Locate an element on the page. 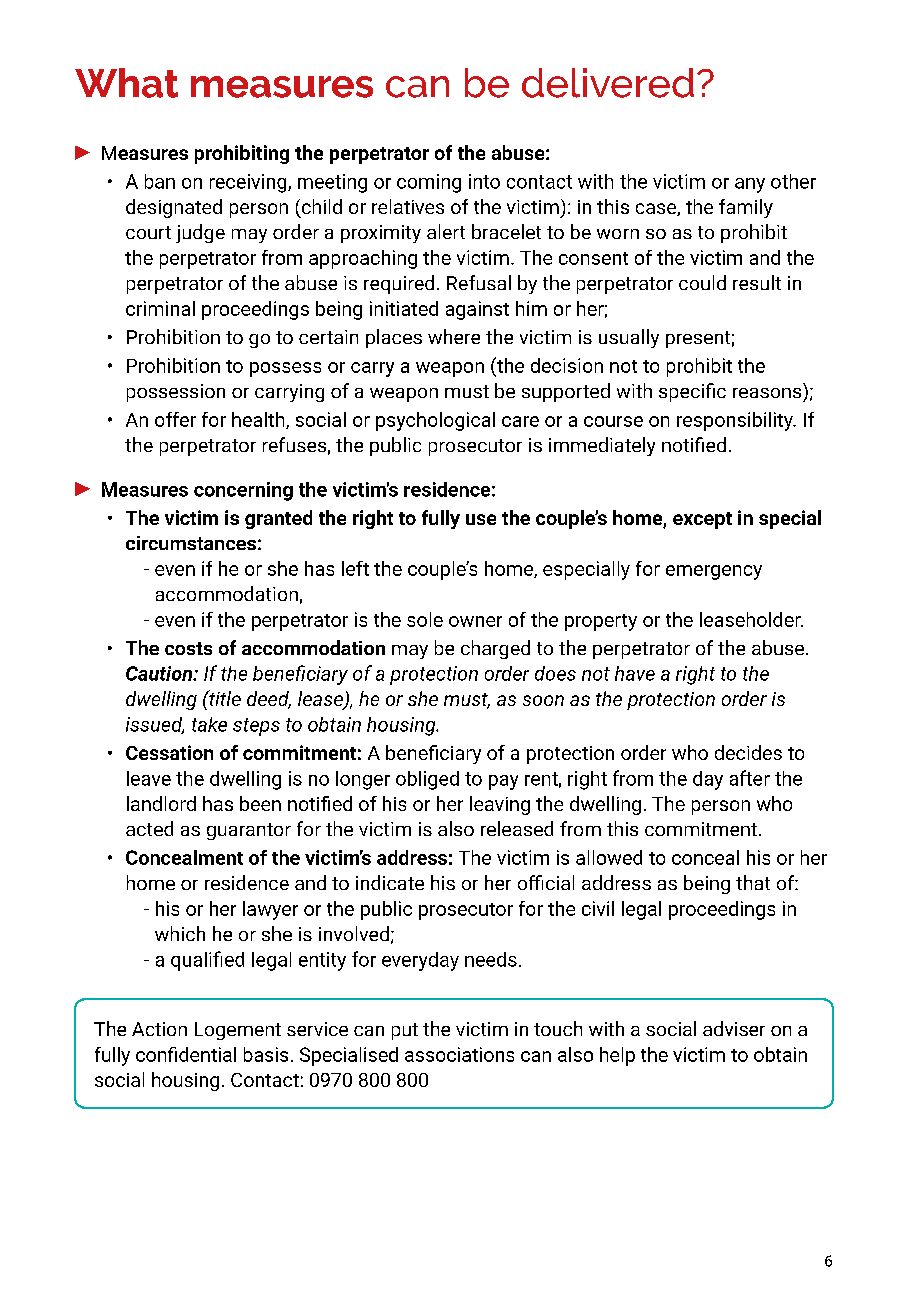  where is located at coordinates (454, 336).
